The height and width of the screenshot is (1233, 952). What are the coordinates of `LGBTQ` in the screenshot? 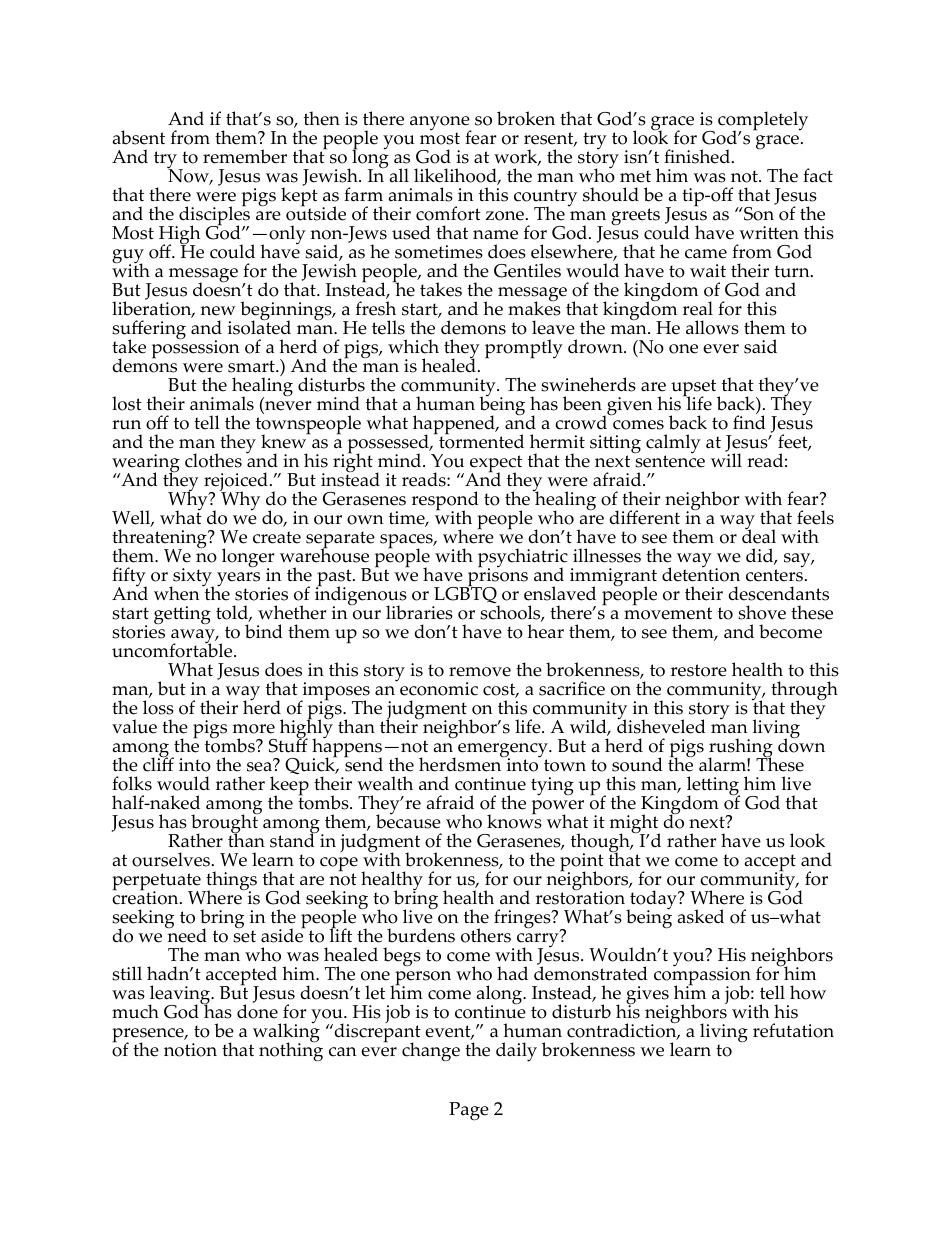 It's located at (466, 595).
